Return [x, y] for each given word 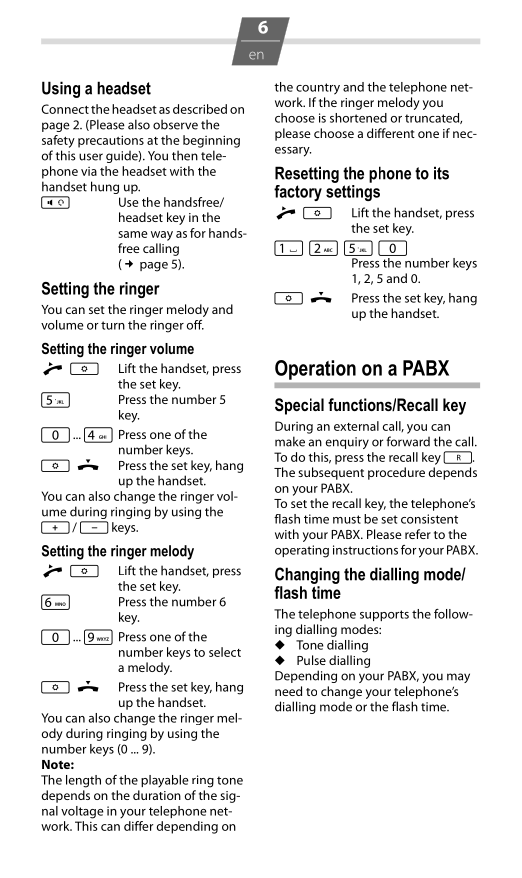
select [225, 652]
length [83, 781]
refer [418, 534]
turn [113, 325]
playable [165, 781]
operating [302, 551]
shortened [358, 118]
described [200, 109]
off [195, 325]
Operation [315, 370]
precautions [111, 141]
